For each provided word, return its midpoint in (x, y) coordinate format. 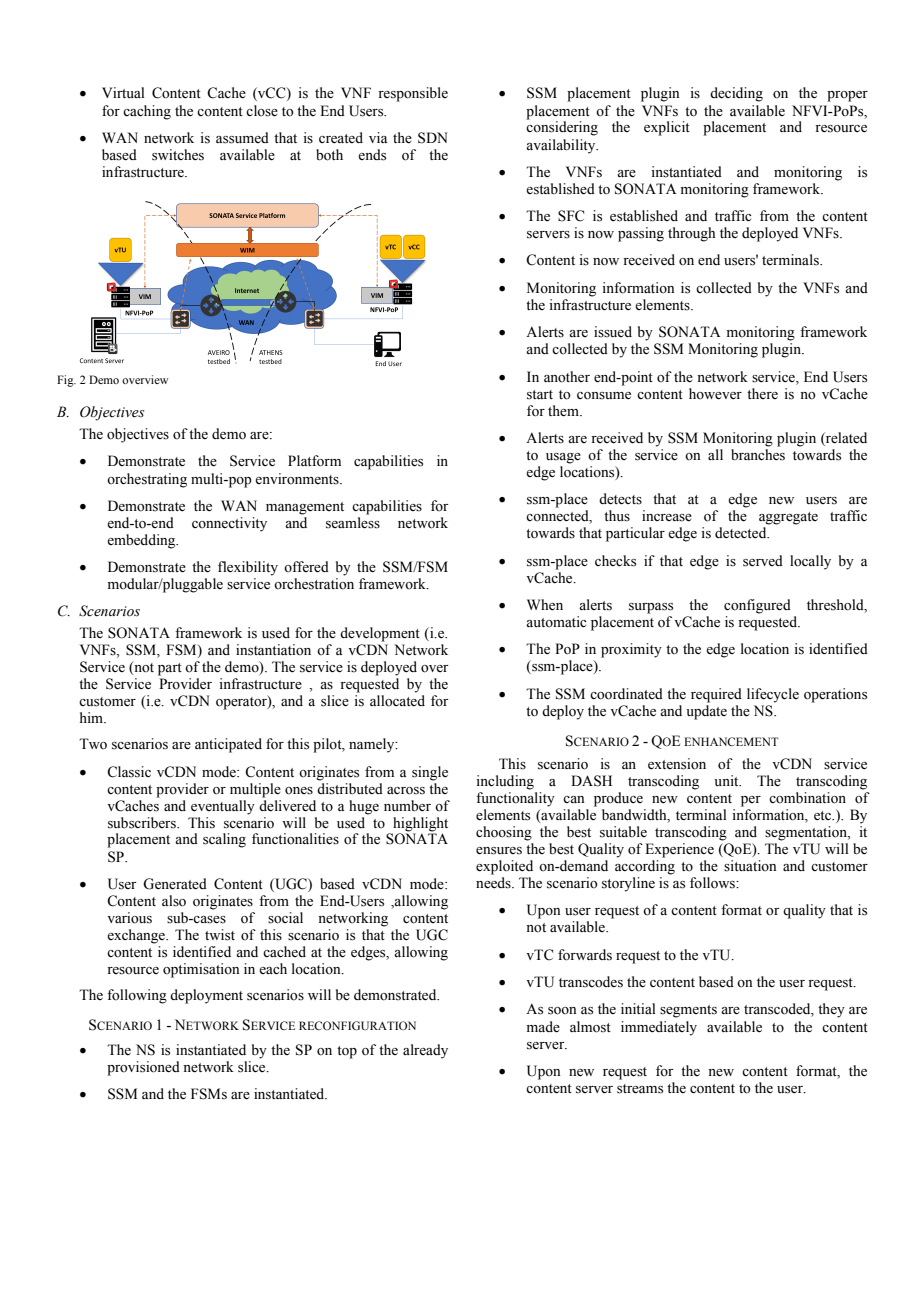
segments (688, 1011)
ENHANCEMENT (731, 741)
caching (147, 112)
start (540, 395)
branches (758, 455)
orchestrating (147, 480)
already (425, 1051)
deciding (736, 94)
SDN (433, 138)
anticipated (228, 745)
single (430, 773)
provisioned (143, 1068)
